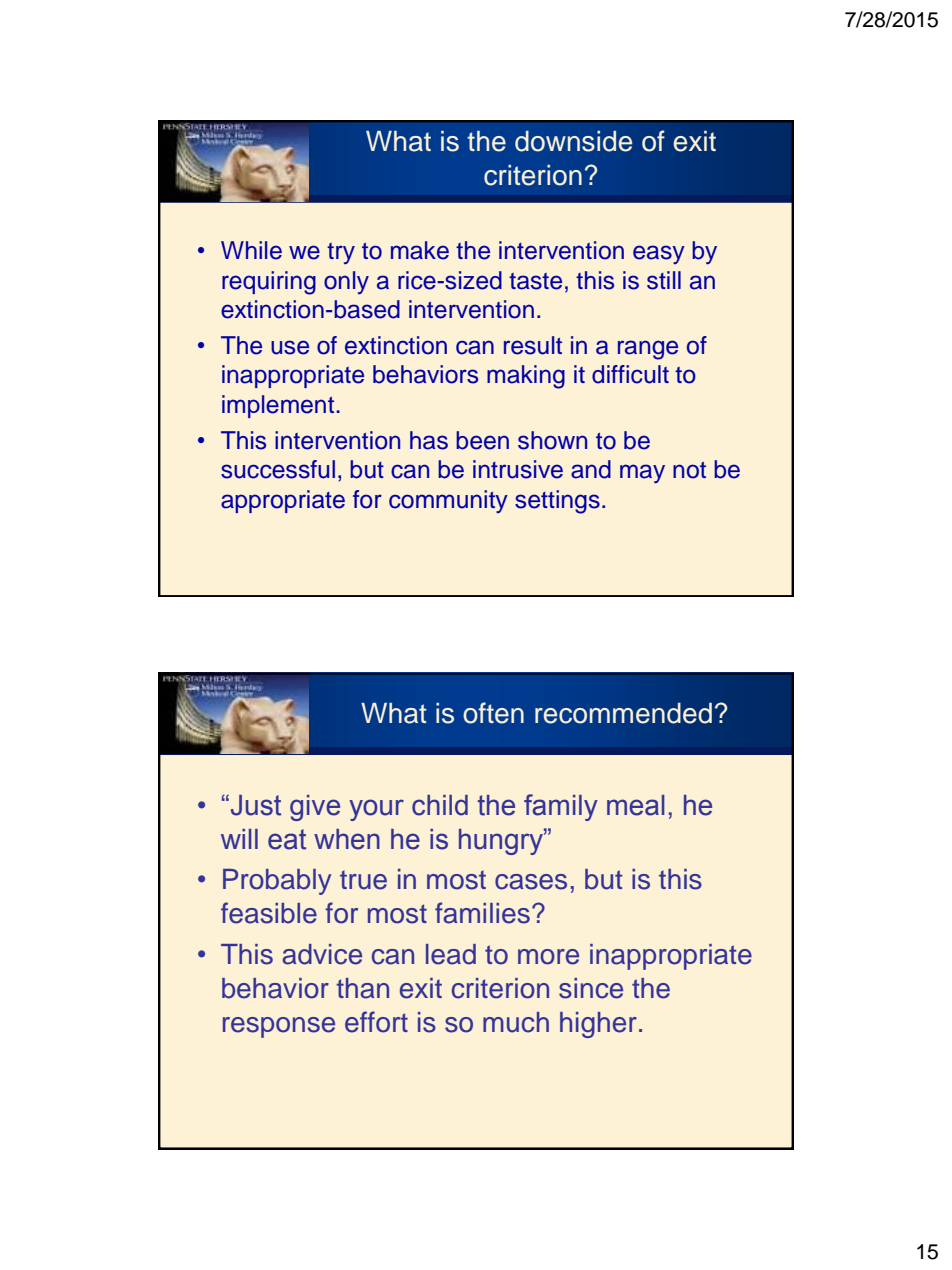 The image size is (952, 1270). Describe the element at coordinates (573, 141) in the screenshot. I see `downside` at that location.
